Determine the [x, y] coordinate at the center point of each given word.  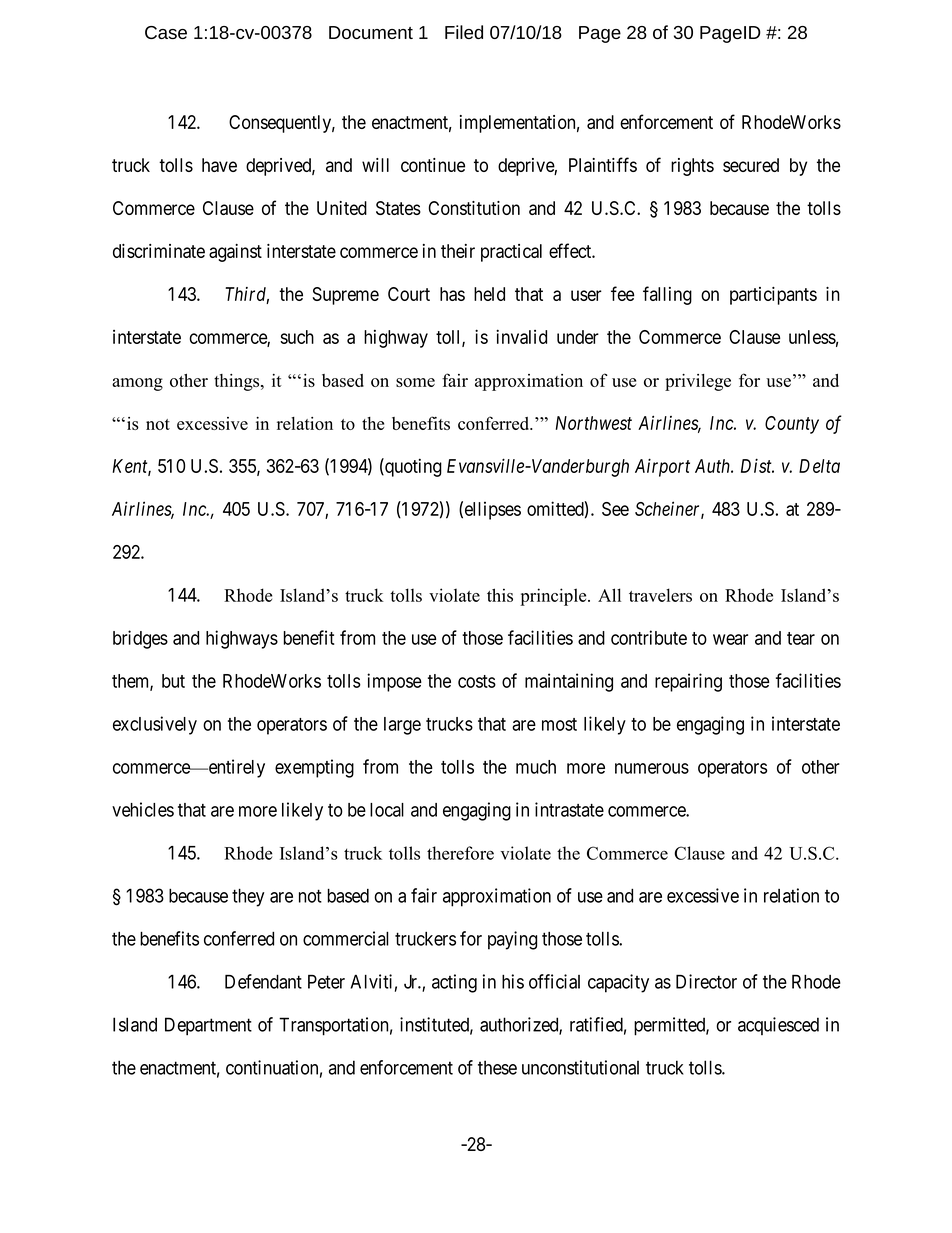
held [489, 294]
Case [166, 32]
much [536, 767]
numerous [652, 768]
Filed [464, 32]
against [235, 253]
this [500, 595]
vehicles [143, 809]
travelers [660, 595]
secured [751, 165]
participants [773, 296]
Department [208, 1026]
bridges [140, 639]
